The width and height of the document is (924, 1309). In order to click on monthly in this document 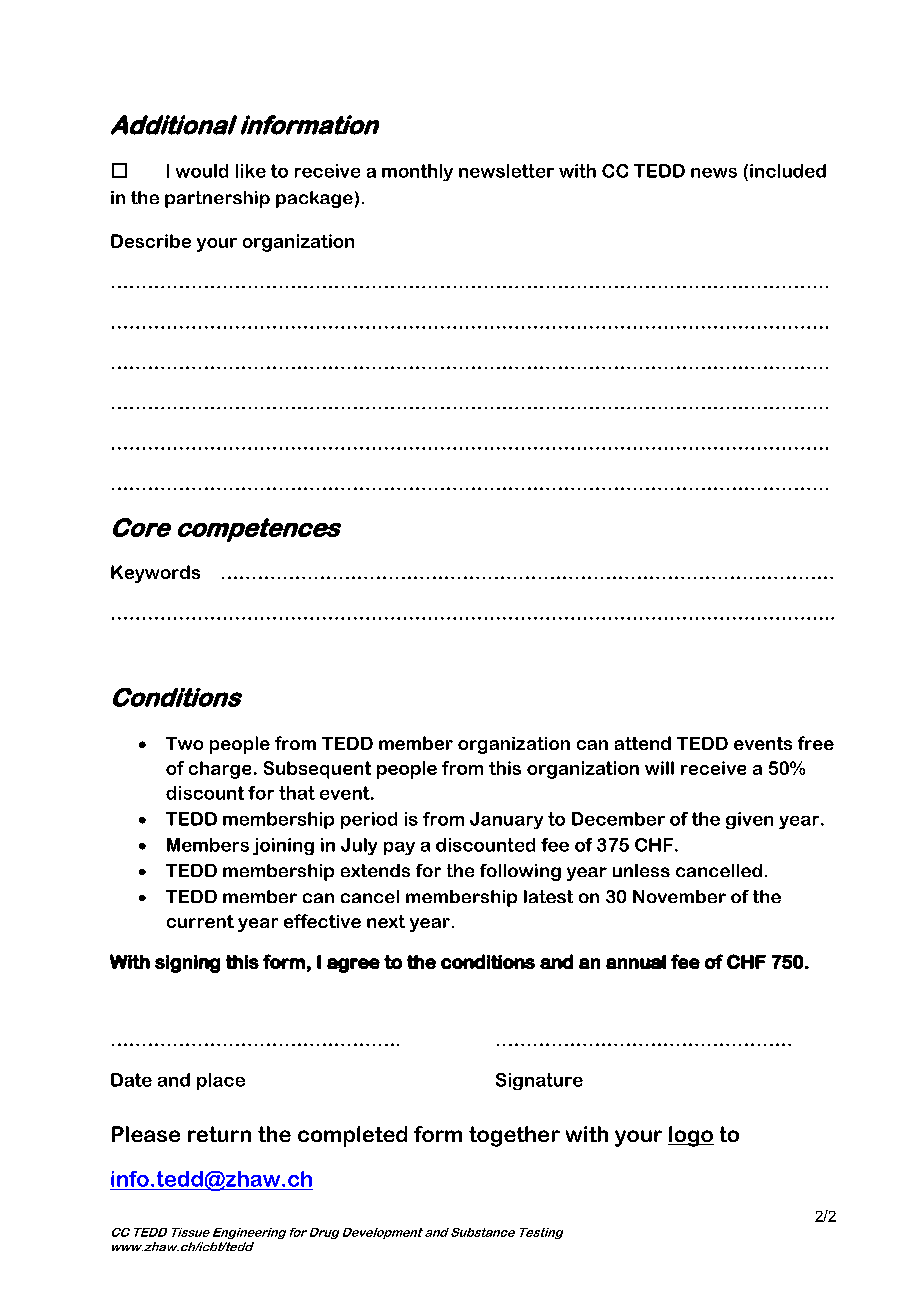, I will do `click(417, 172)`.
